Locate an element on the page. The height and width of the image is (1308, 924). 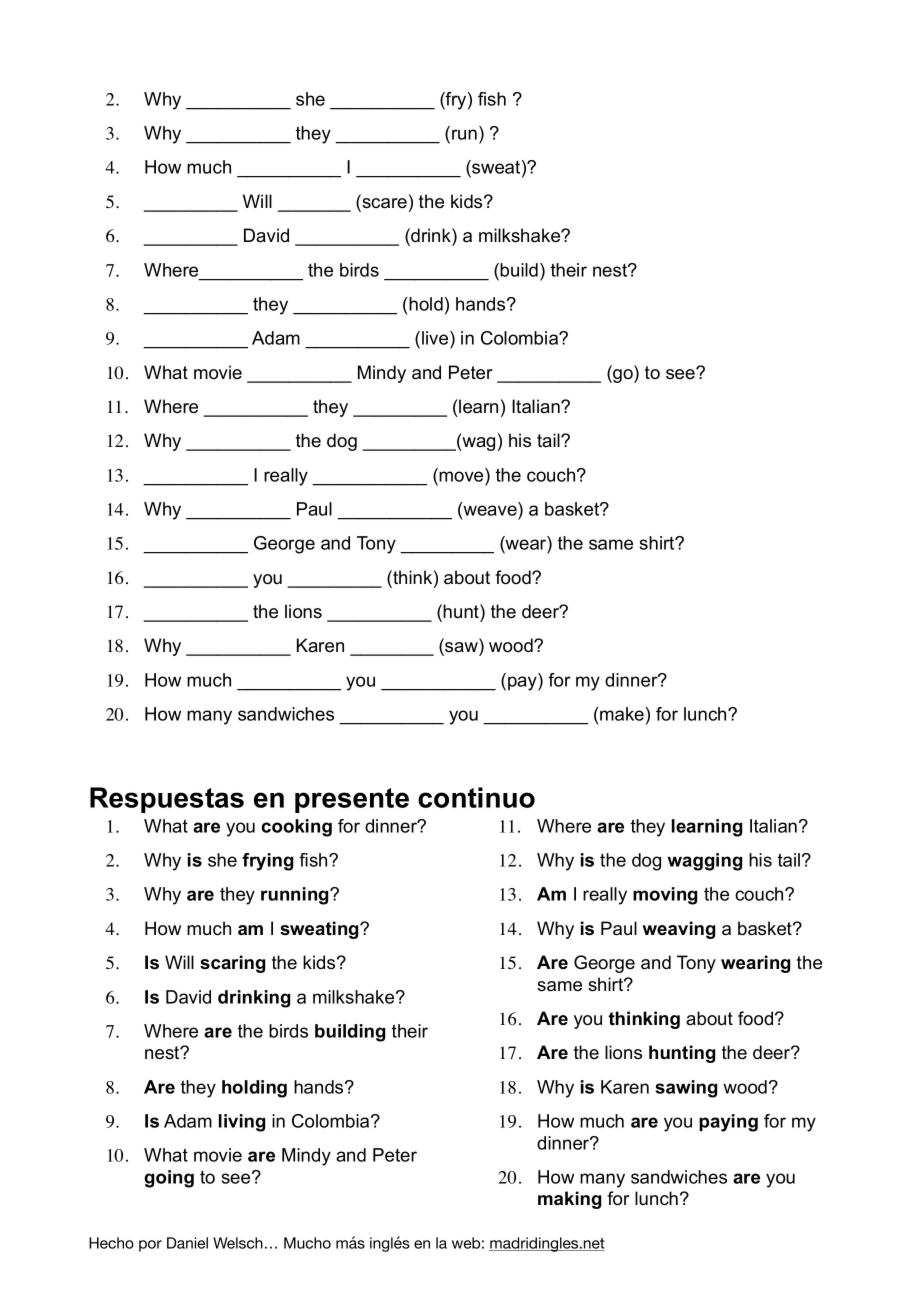
paying is located at coordinates (728, 1123).
